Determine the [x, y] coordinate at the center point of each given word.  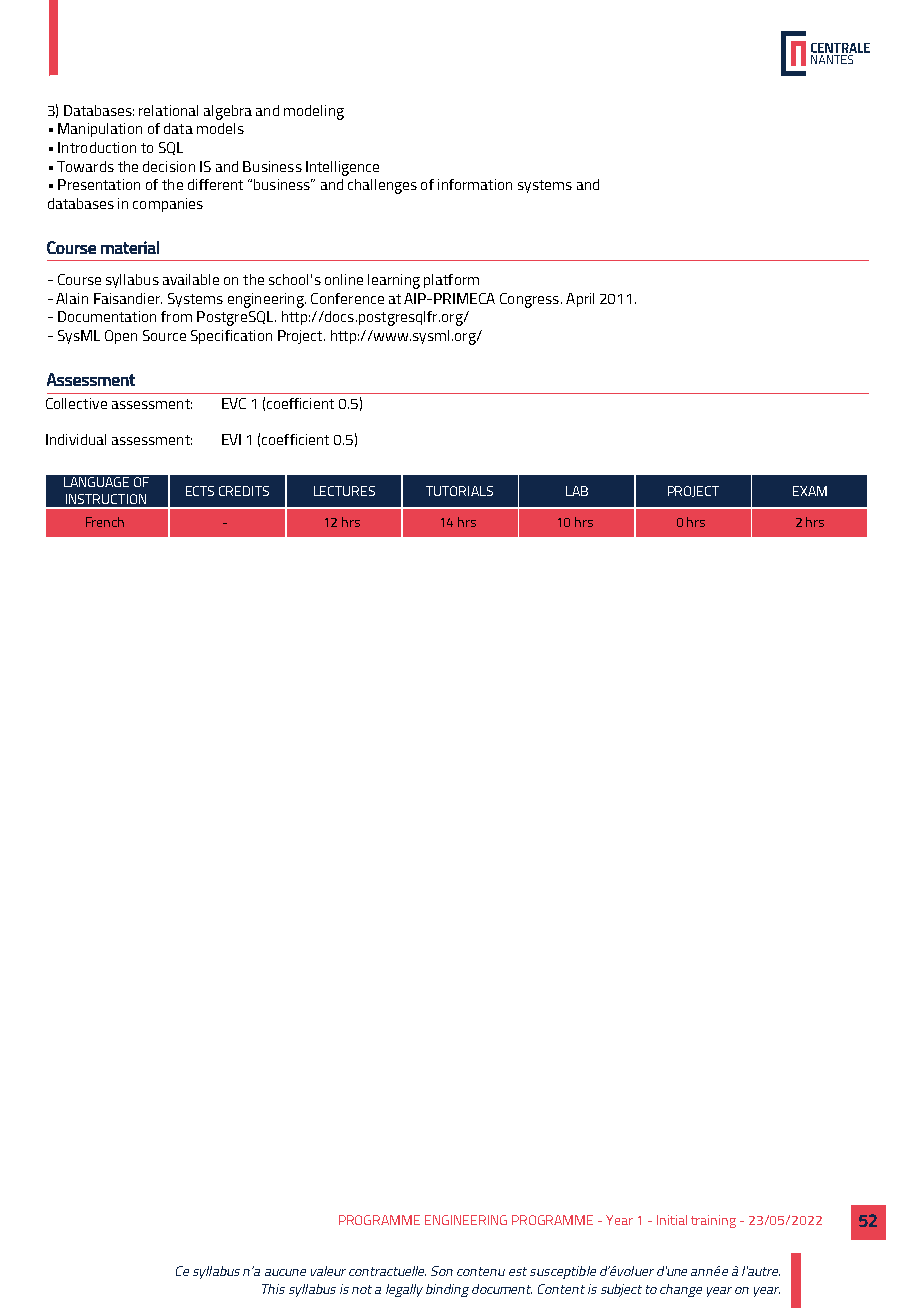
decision [169, 166]
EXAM [810, 491]
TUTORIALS [459, 491]
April [580, 300]
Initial [672, 1220]
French [105, 522]
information [475, 184]
